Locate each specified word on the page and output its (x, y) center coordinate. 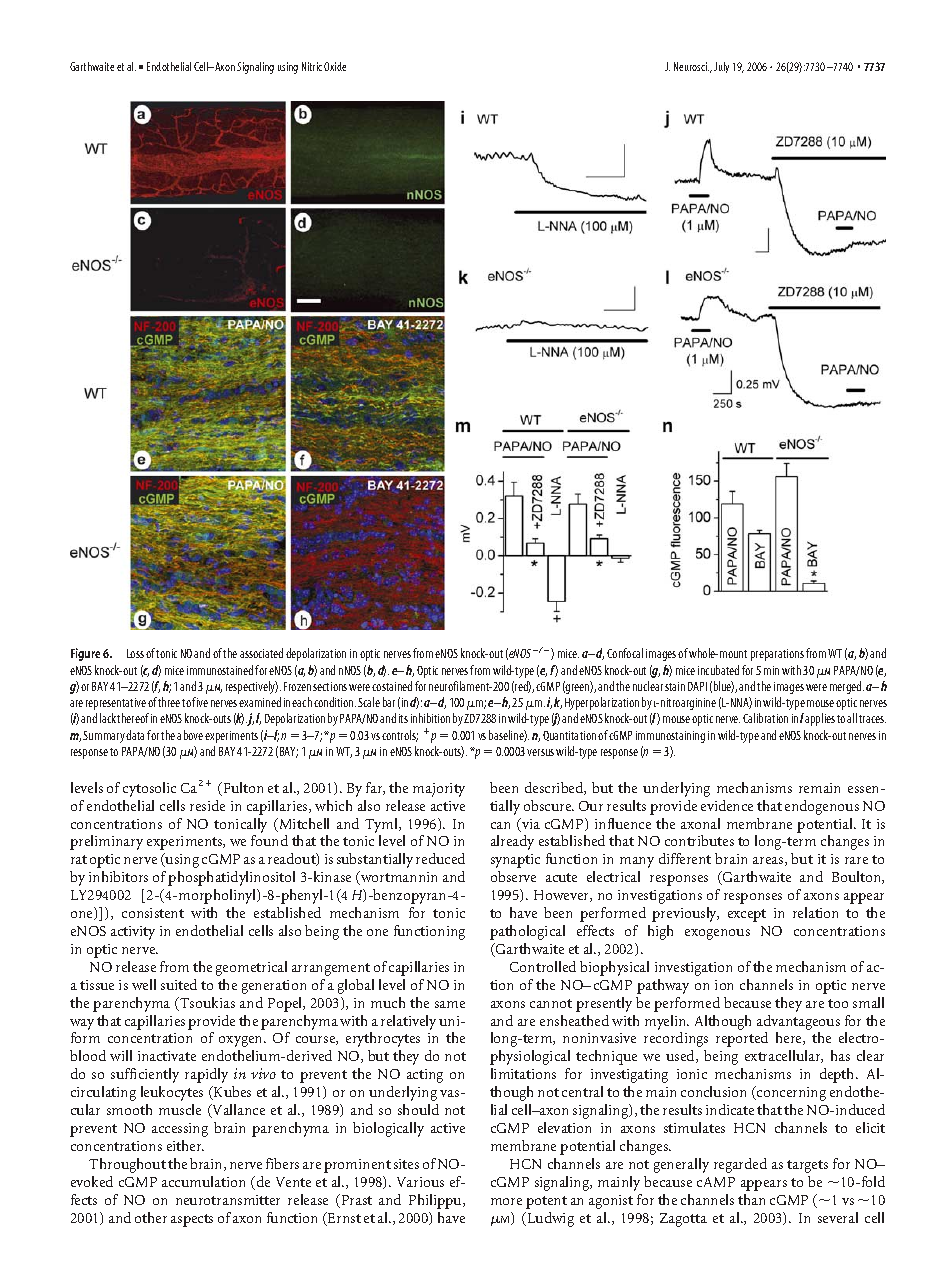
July (721, 67)
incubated (718, 670)
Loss (135, 653)
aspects (192, 1220)
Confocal (625, 653)
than (751, 1199)
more (506, 1201)
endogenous (822, 807)
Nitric (312, 66)
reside (207, 805)
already (512, 842)
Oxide (335, 66)
